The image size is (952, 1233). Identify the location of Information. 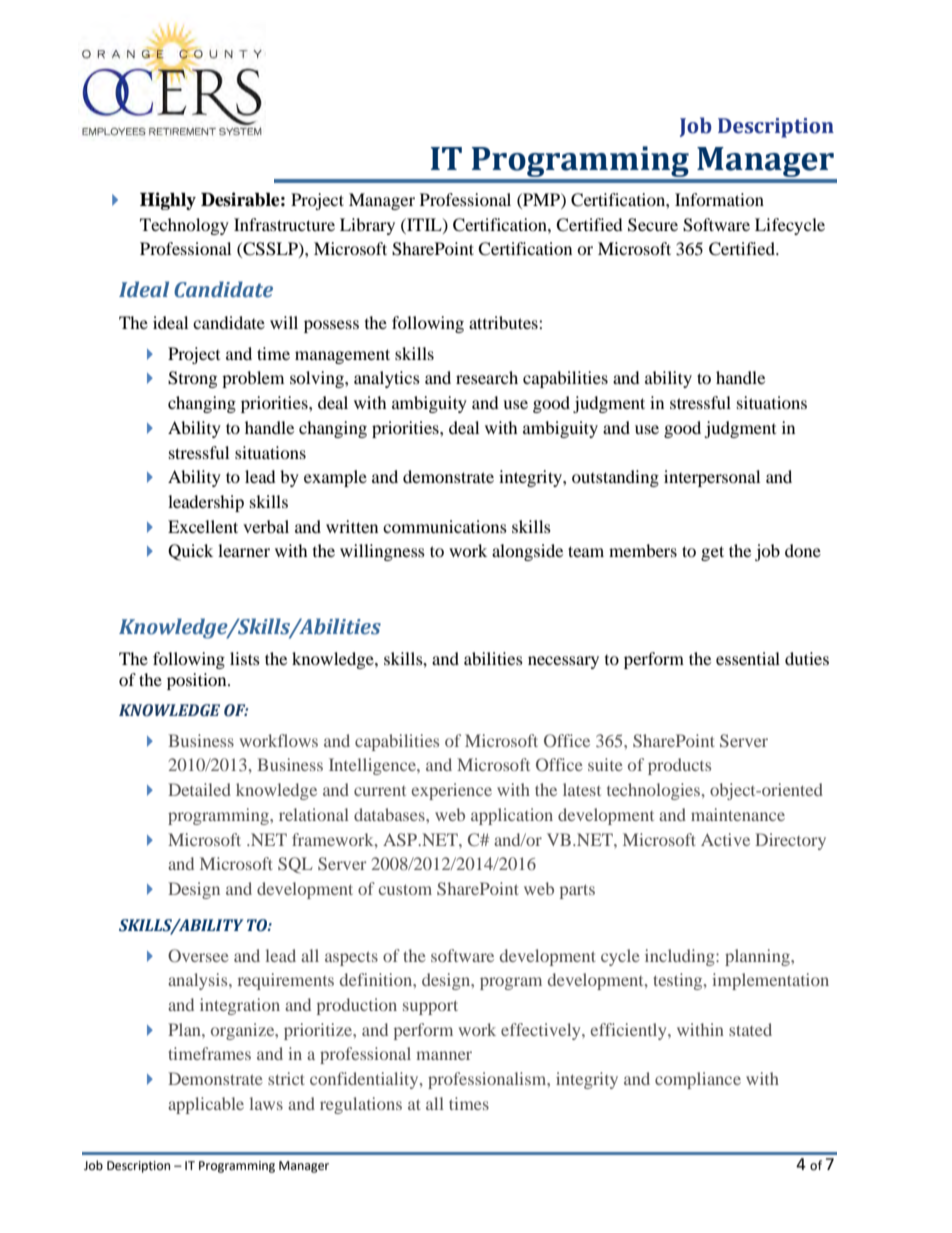
(719, 199).
